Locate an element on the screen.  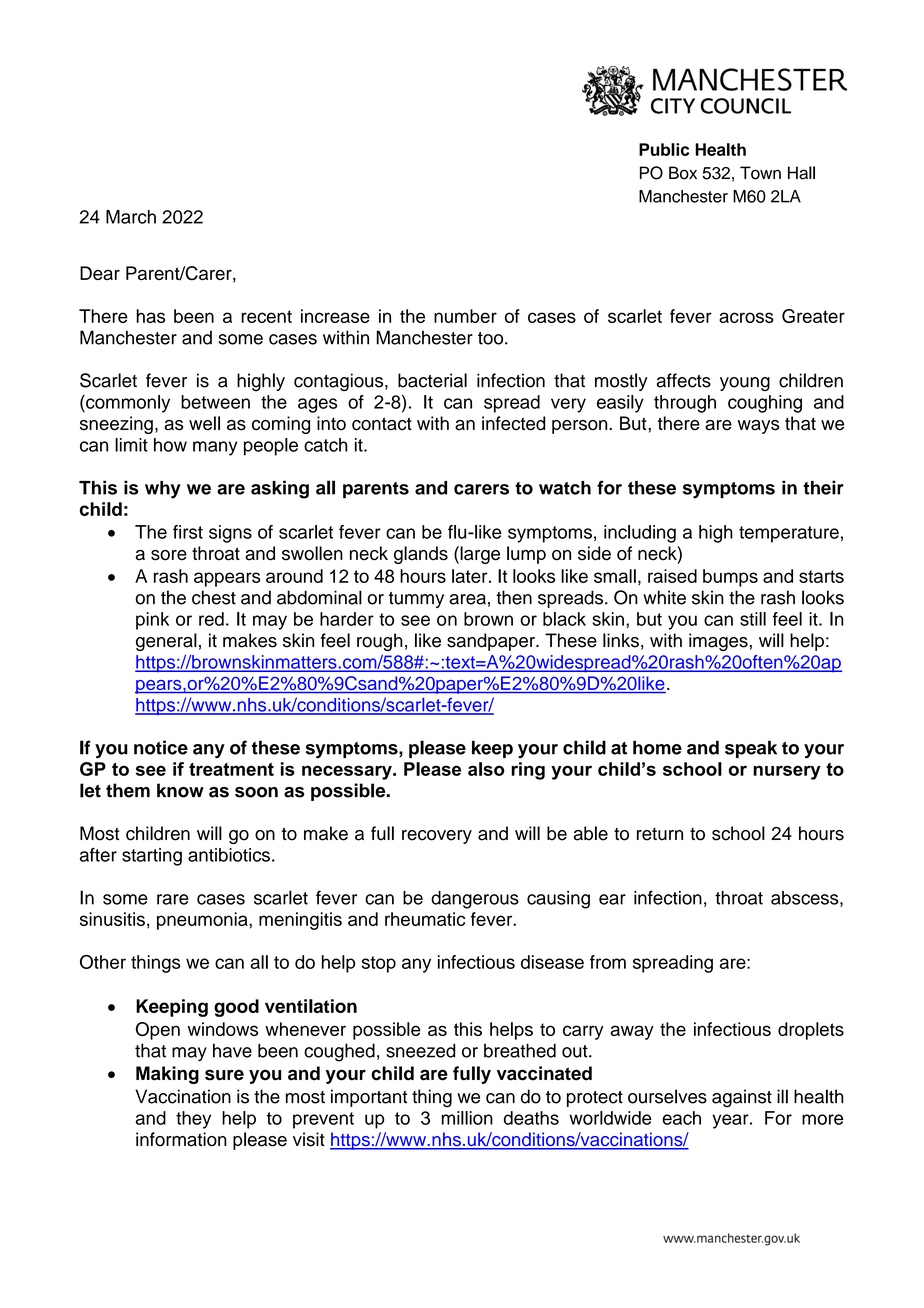
also is located at coordinates (486, 769).
